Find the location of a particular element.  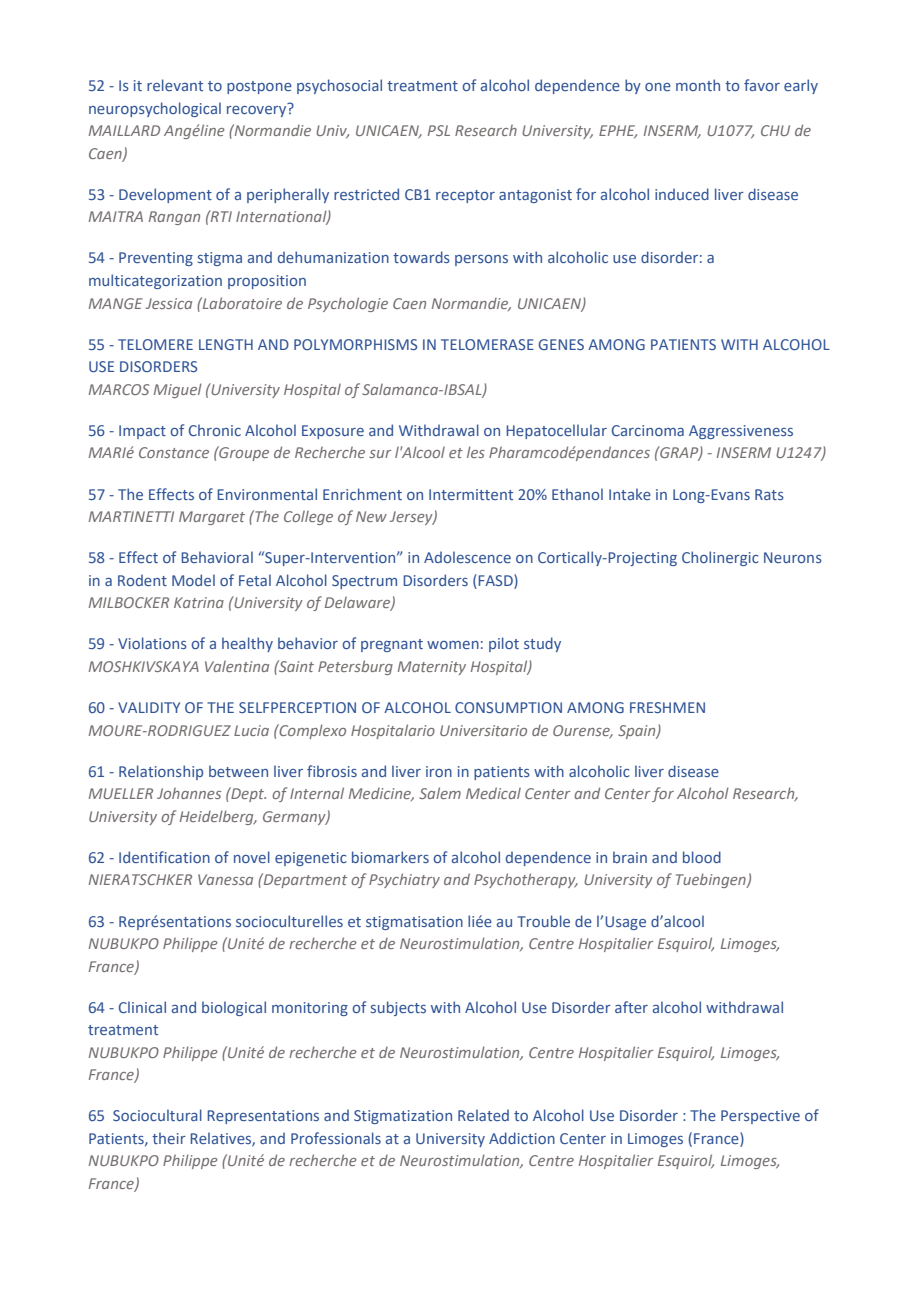

PSL is located at coordinates (439, 130).
